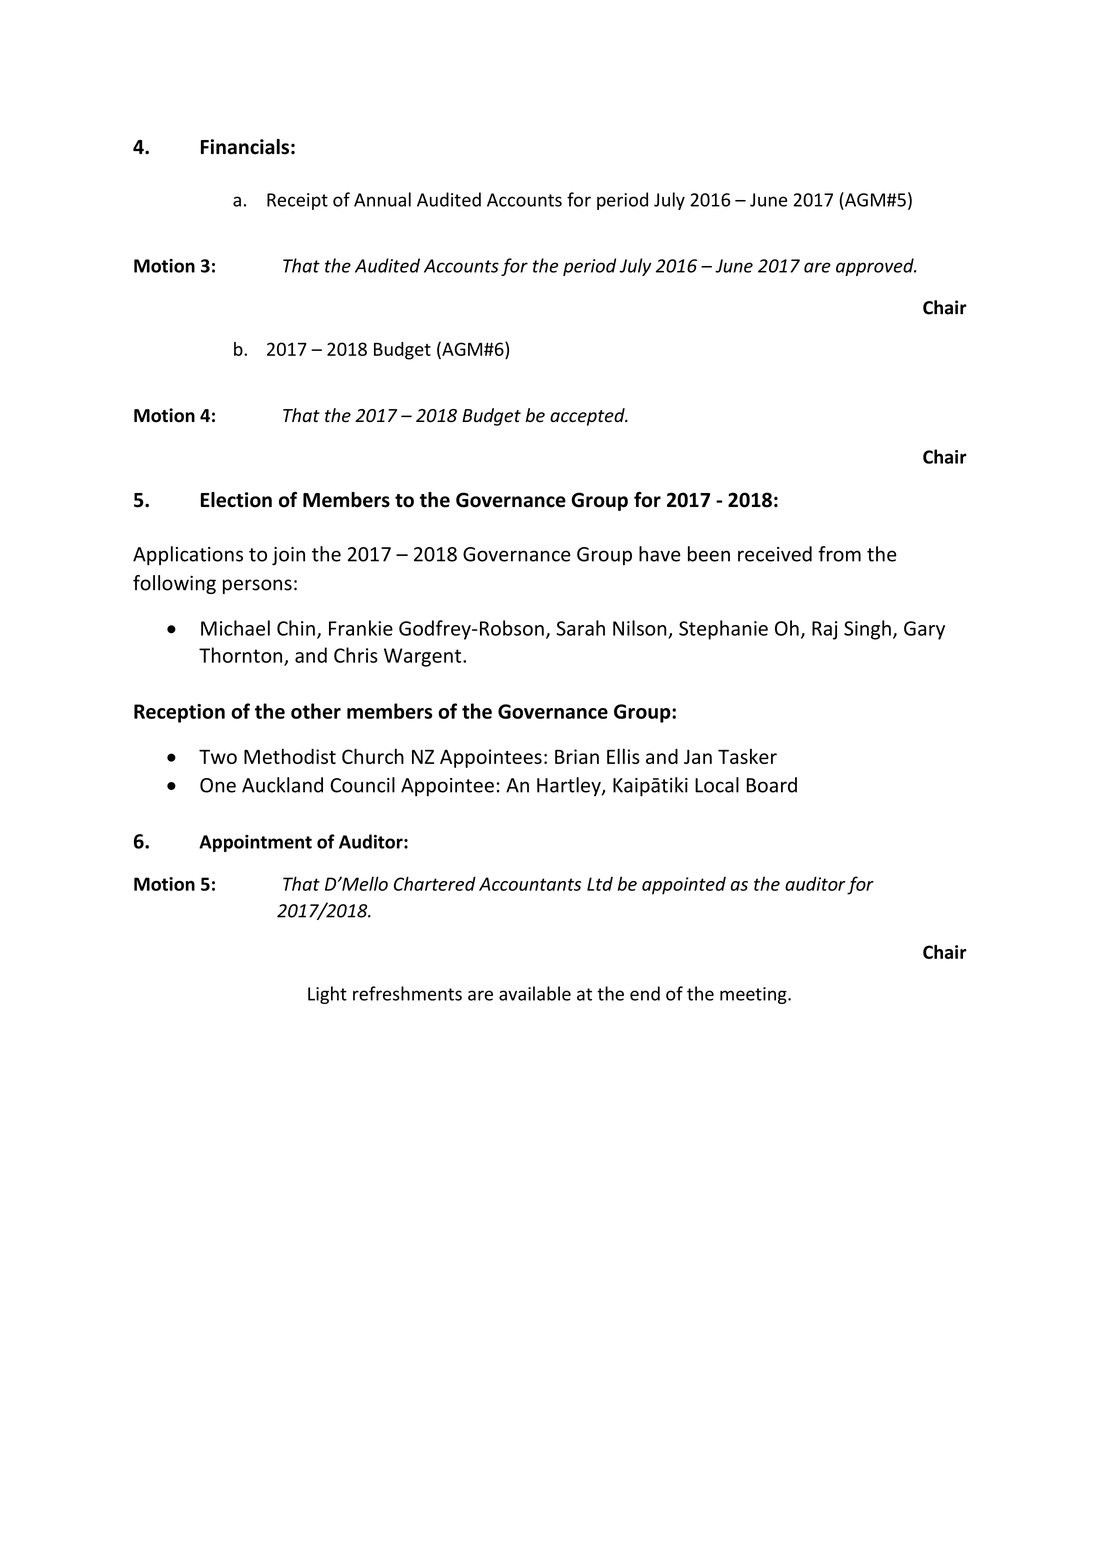  Describe the element at coordinates (876, 267) in the page. I see `approved` at that location.
